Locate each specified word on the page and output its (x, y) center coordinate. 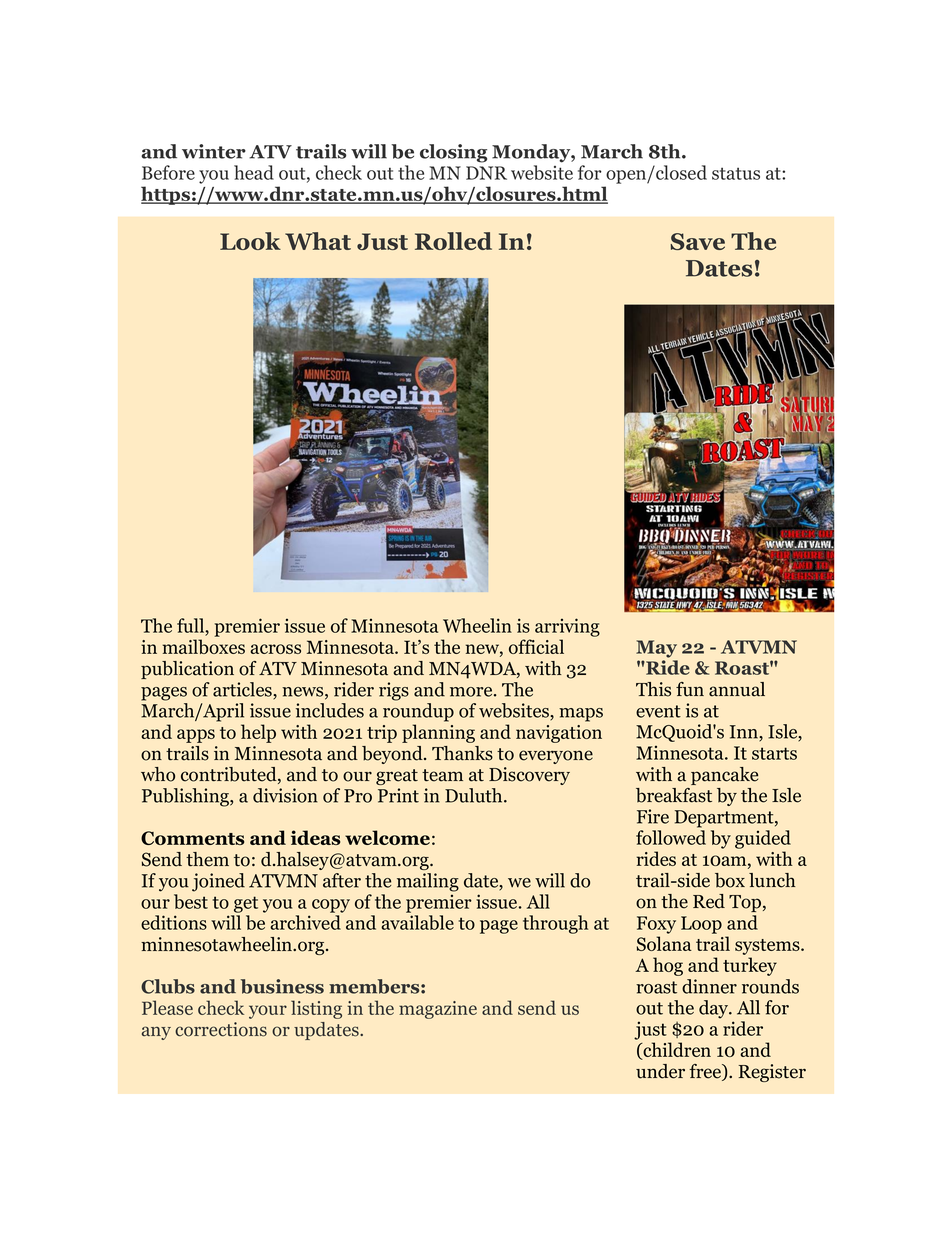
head (254, 172)
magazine (438, 1010)
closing (453, 153)
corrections (221, 1029)
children (676, 1051)
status (736, 173)
